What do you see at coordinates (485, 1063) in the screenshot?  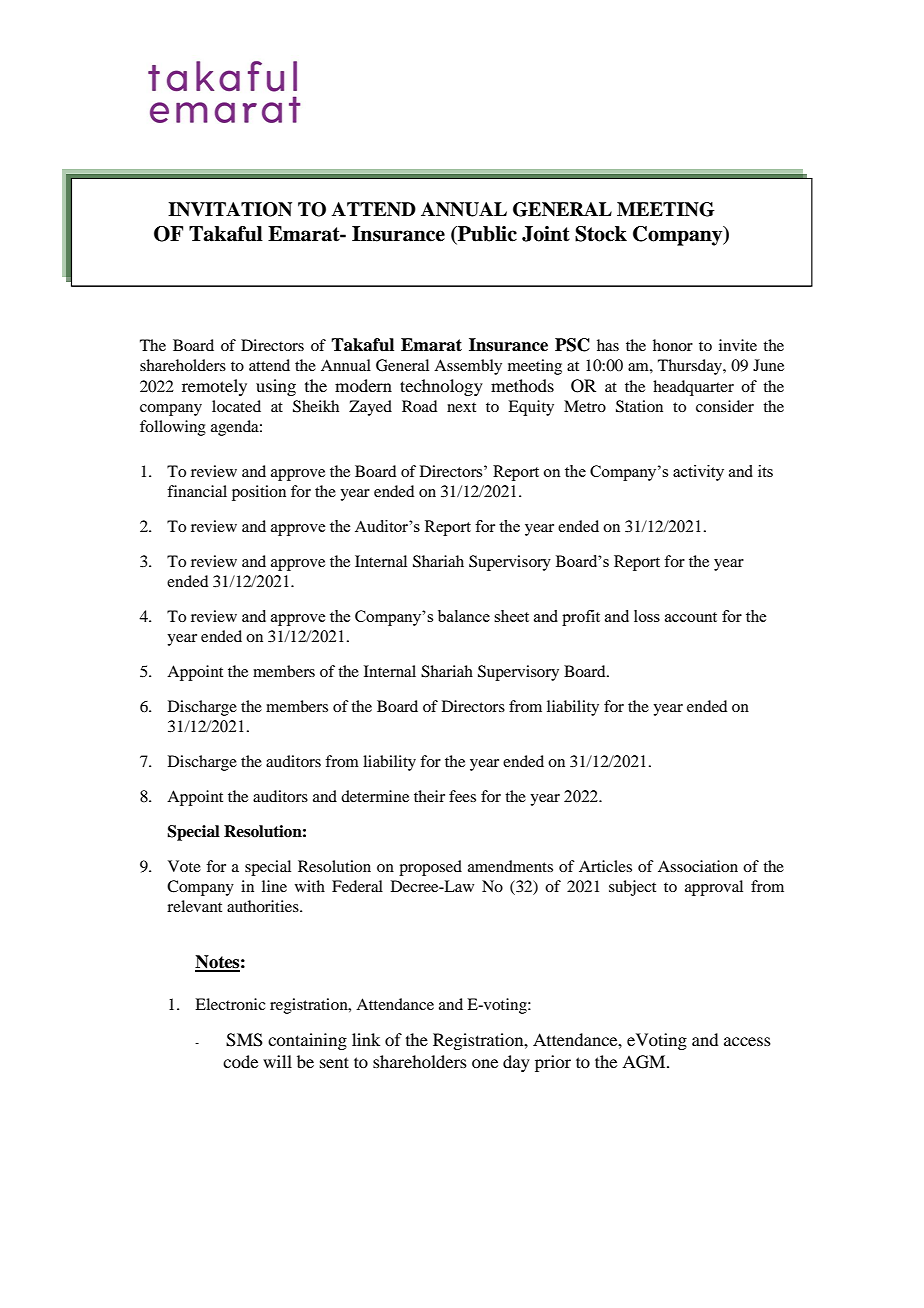 I see `one` at bounding box center [485, 1063].
